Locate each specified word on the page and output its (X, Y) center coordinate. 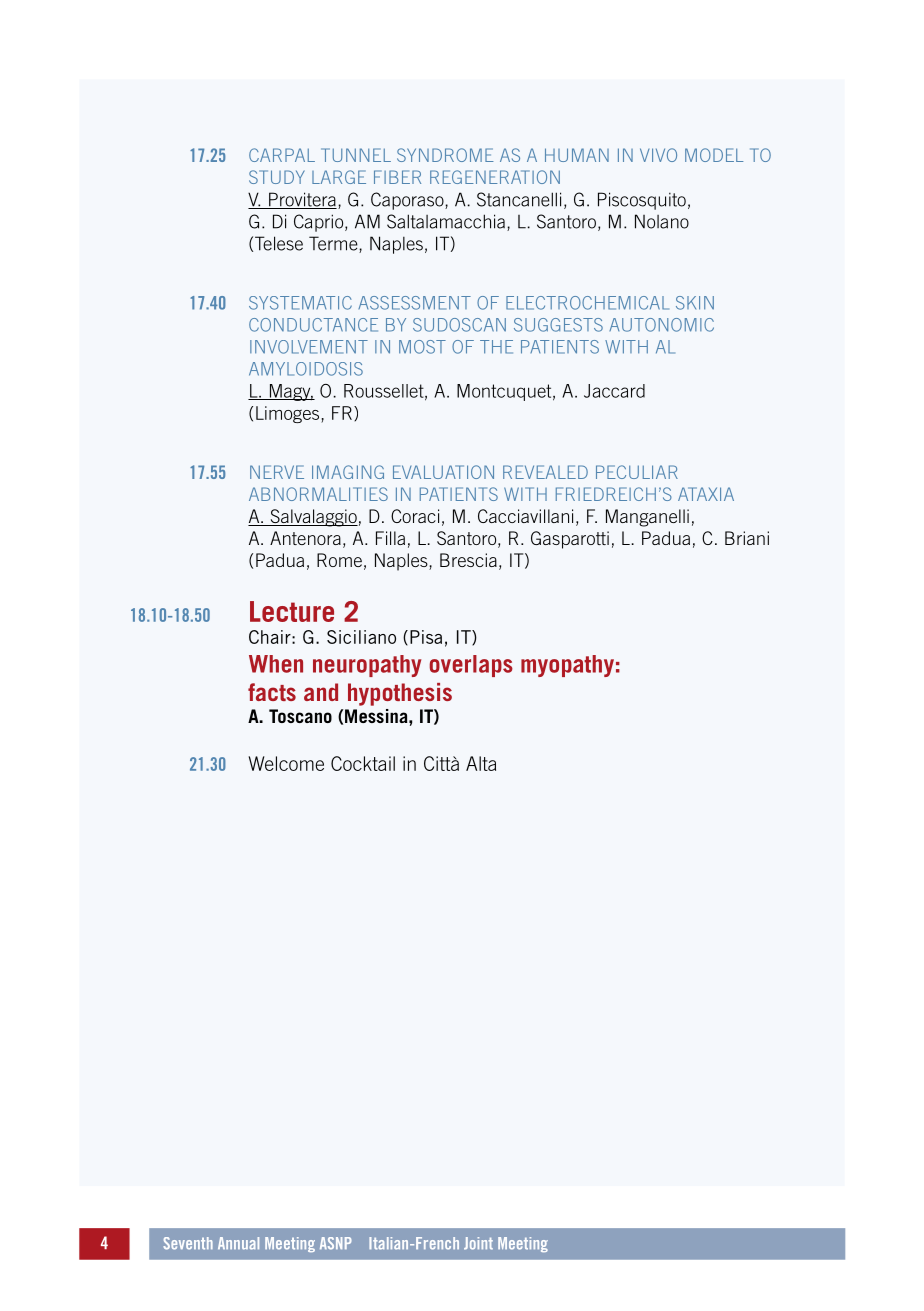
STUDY (277, 177)
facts (272, 692)
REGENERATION (495, 177)
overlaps (471, 666)
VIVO (658, 155)
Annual (238, 1243)
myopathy (567, 666)
